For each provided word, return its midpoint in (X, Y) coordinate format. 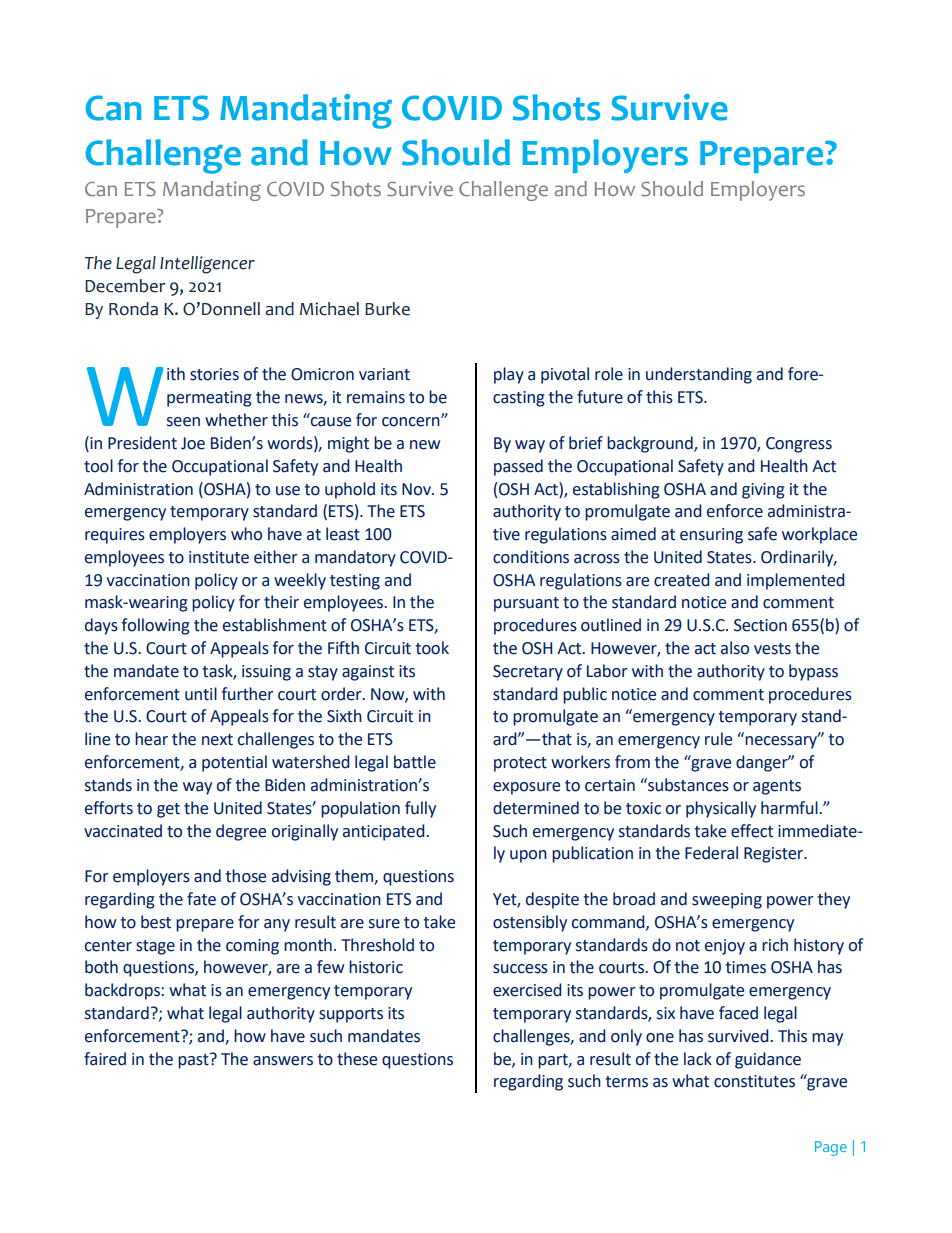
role (609, 374)
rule (718, 739)
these (357, 1059)
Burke (387, 309)
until (201, 694)
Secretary (528, 673)
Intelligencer (207, 265)
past (194, 1061)
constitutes (754, 1081)
